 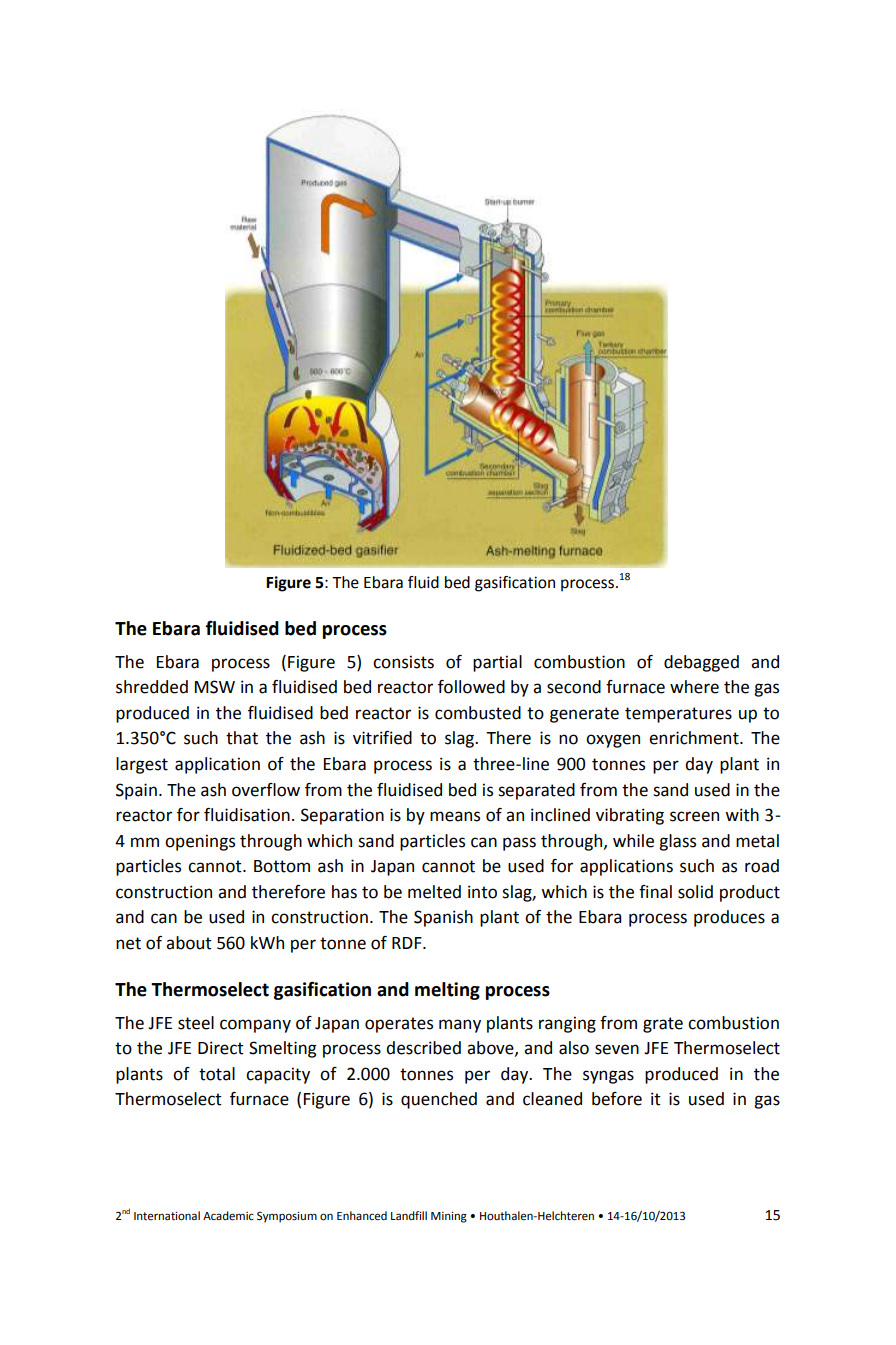 I want to click on produces, so click(x=729, y=918).
